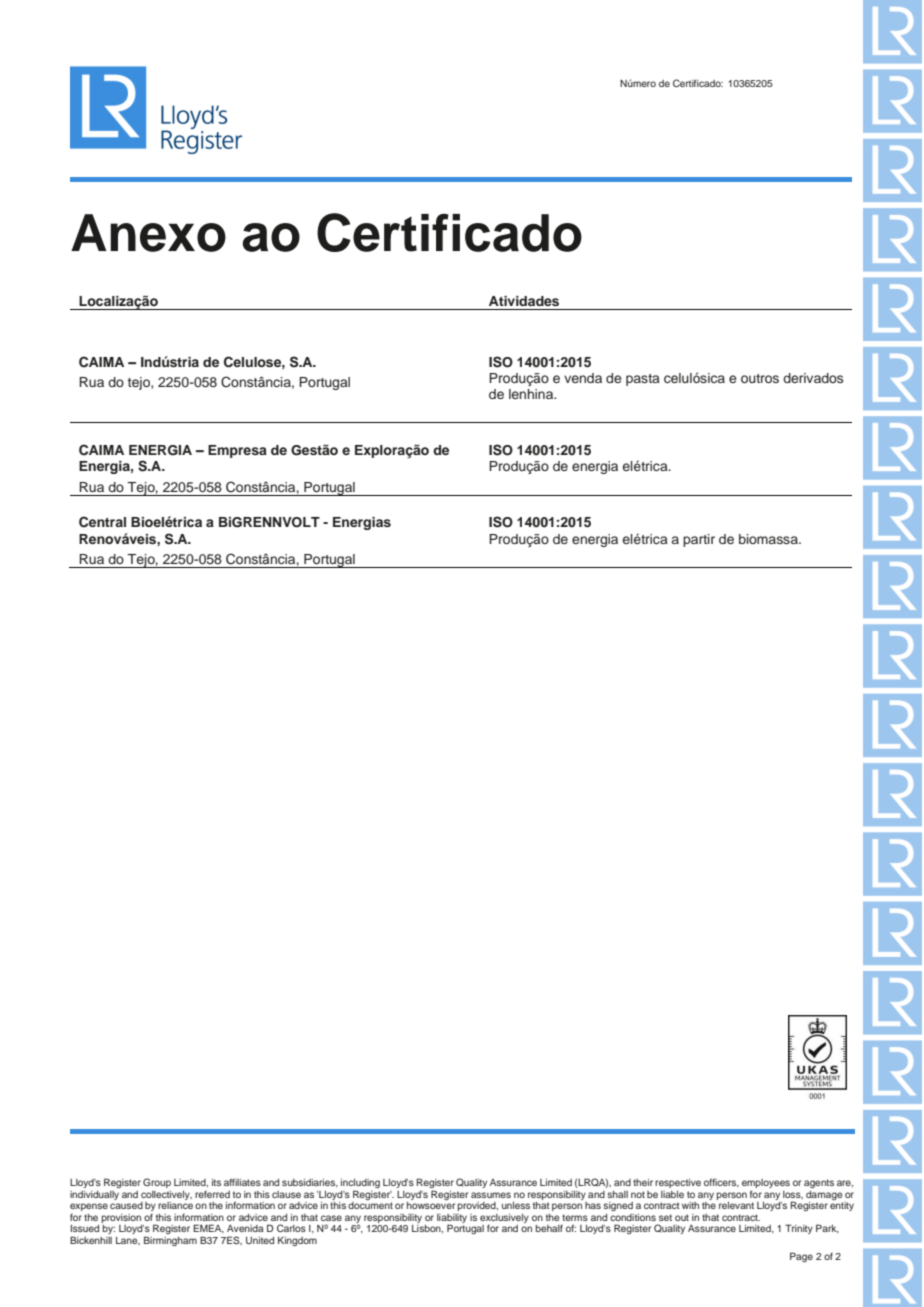 This screenshot has height=1307, width=924. What do you see at coordinates (170, 1241) in the screenshot?
I see `Birmingham` at bounding box center [170, 1241].
